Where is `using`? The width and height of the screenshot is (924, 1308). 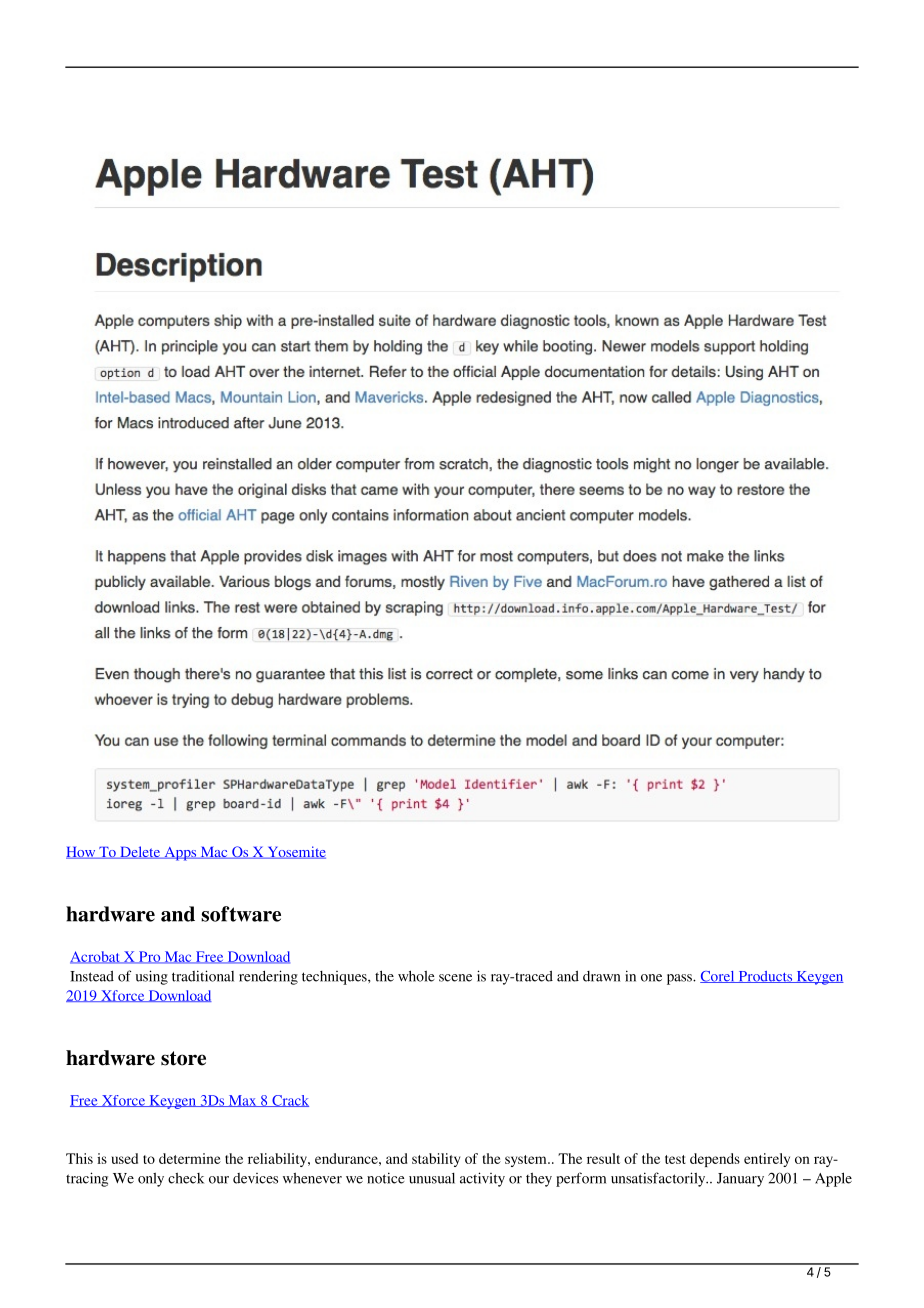
using is located at coordinates (152, 977).
